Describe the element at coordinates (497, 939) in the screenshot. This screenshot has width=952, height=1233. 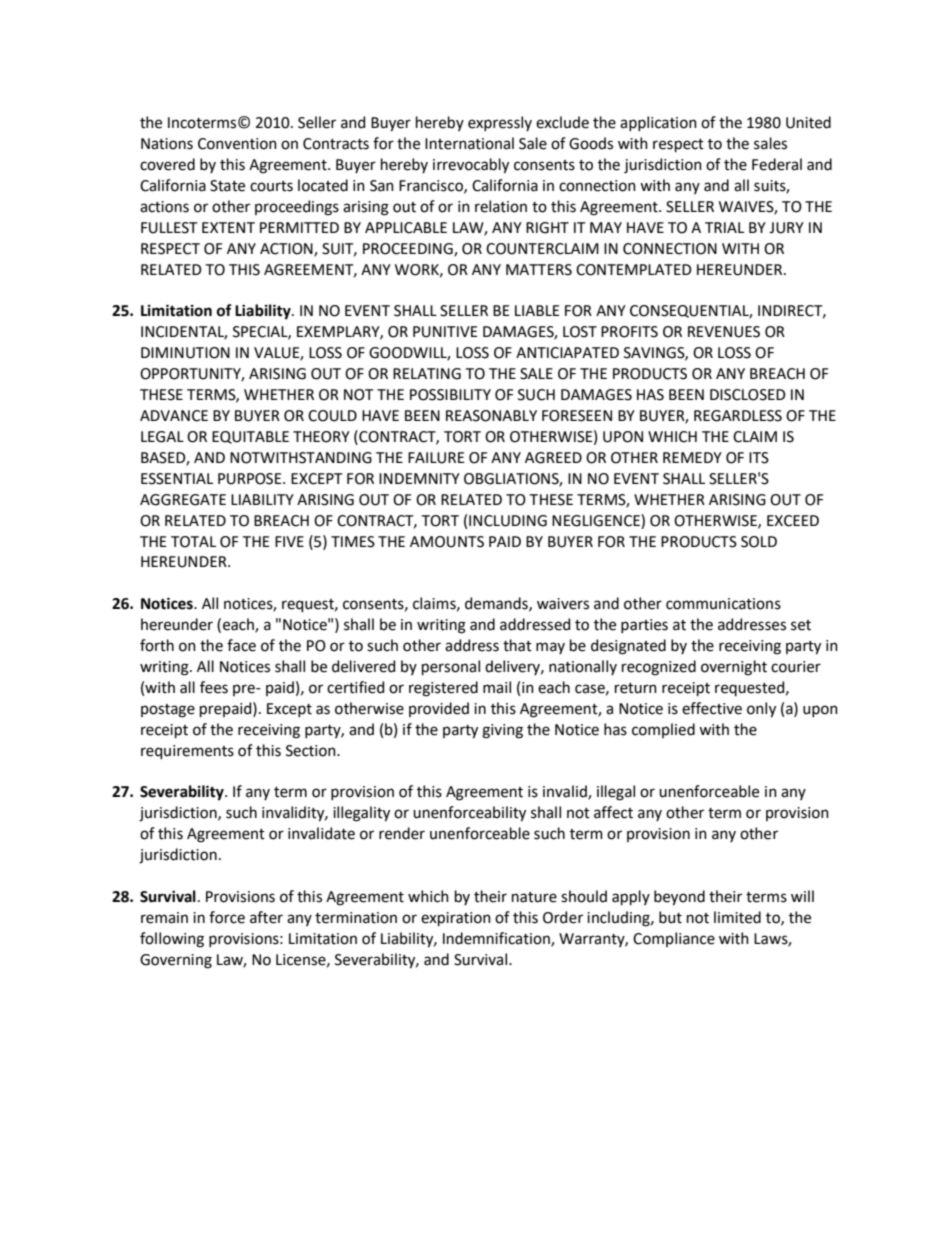
I see `Indemnification` at that location.
